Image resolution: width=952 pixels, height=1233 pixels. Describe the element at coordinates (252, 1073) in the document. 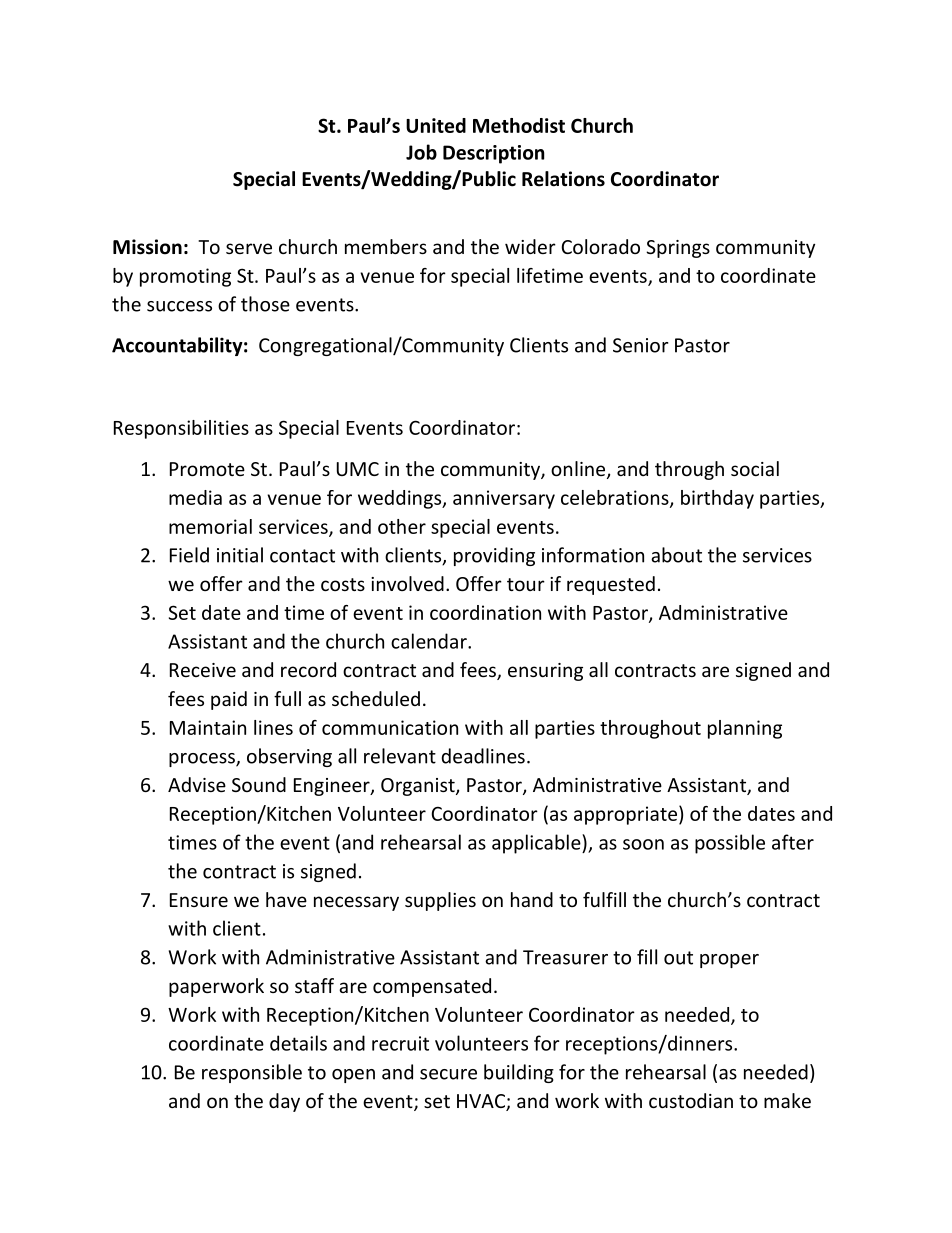

I see `responsible` at that location.
